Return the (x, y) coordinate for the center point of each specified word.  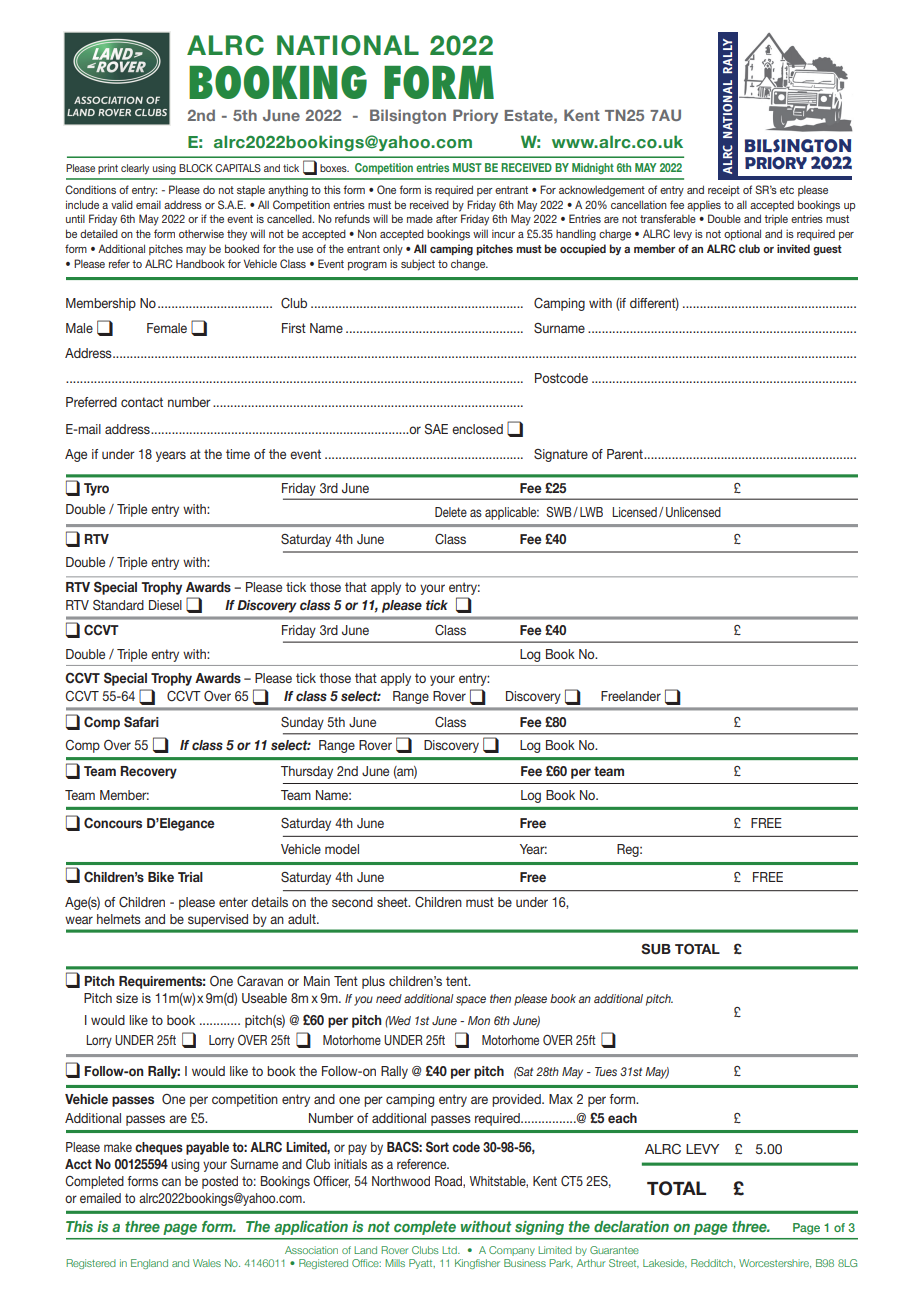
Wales (207, 1263)
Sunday (302, 723)
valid (122, 204)
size (127, 998)
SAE (436, 429)
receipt (724, 191)
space (471, 1001)
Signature (561, 455)
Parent (626, 454)
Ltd (450, 1250)
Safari (141, 722)
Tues (606, 1071)
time (238, 454)
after (447, 218)
